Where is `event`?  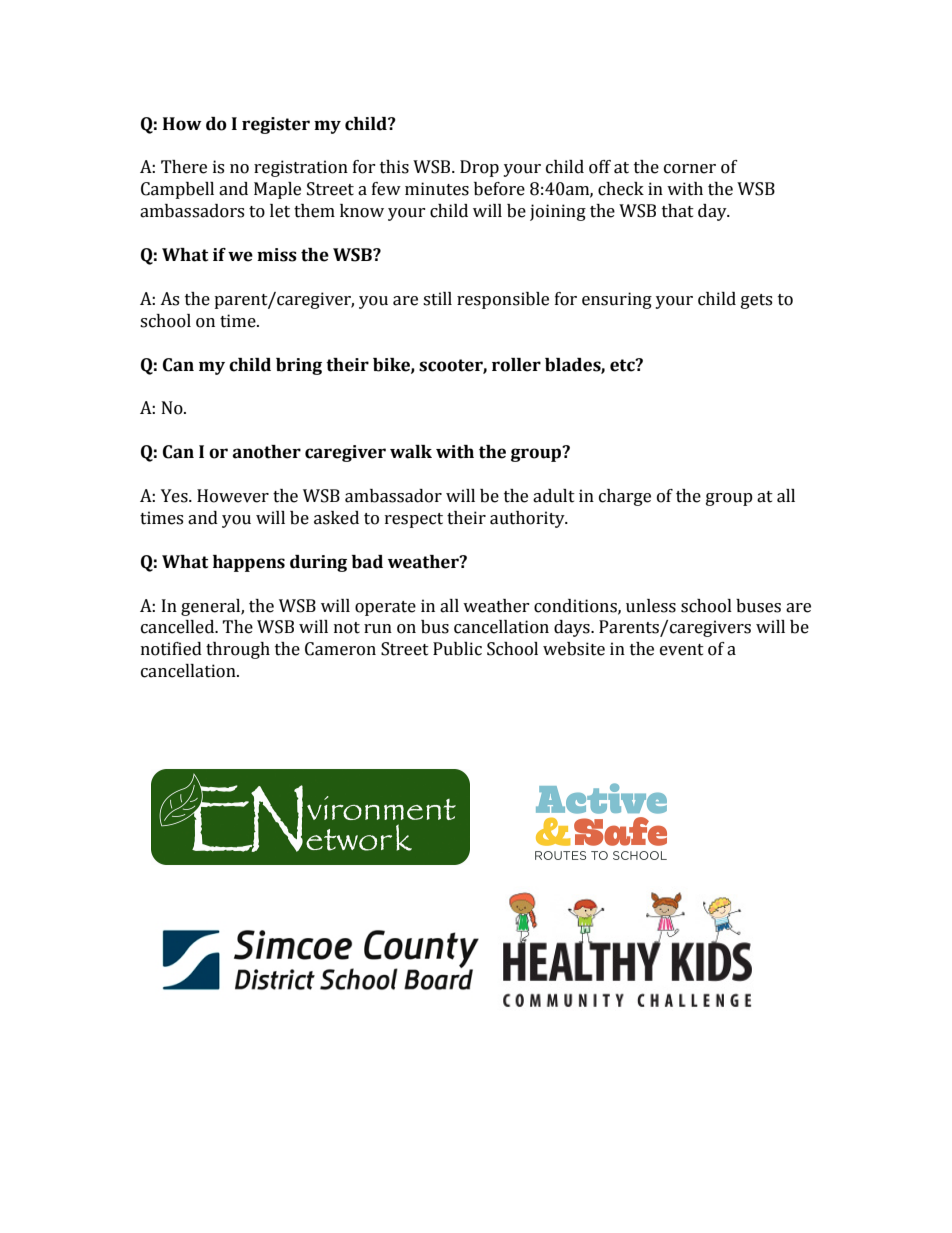 event is located at coordinates (682, 650).
